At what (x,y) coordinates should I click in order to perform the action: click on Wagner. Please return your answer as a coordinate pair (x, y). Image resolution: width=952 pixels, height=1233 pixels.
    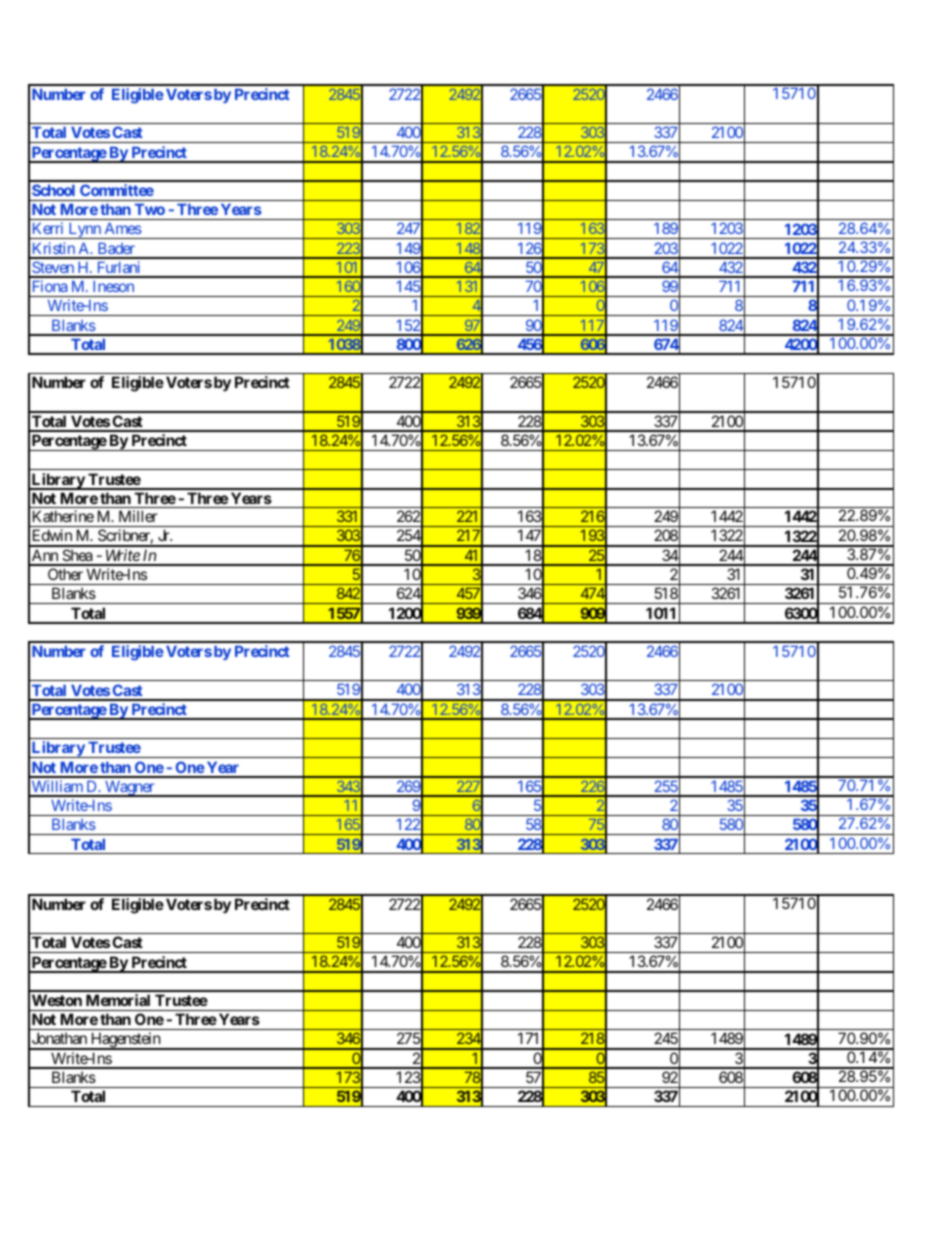
    Looking at the image, I should click on (130, 789).
